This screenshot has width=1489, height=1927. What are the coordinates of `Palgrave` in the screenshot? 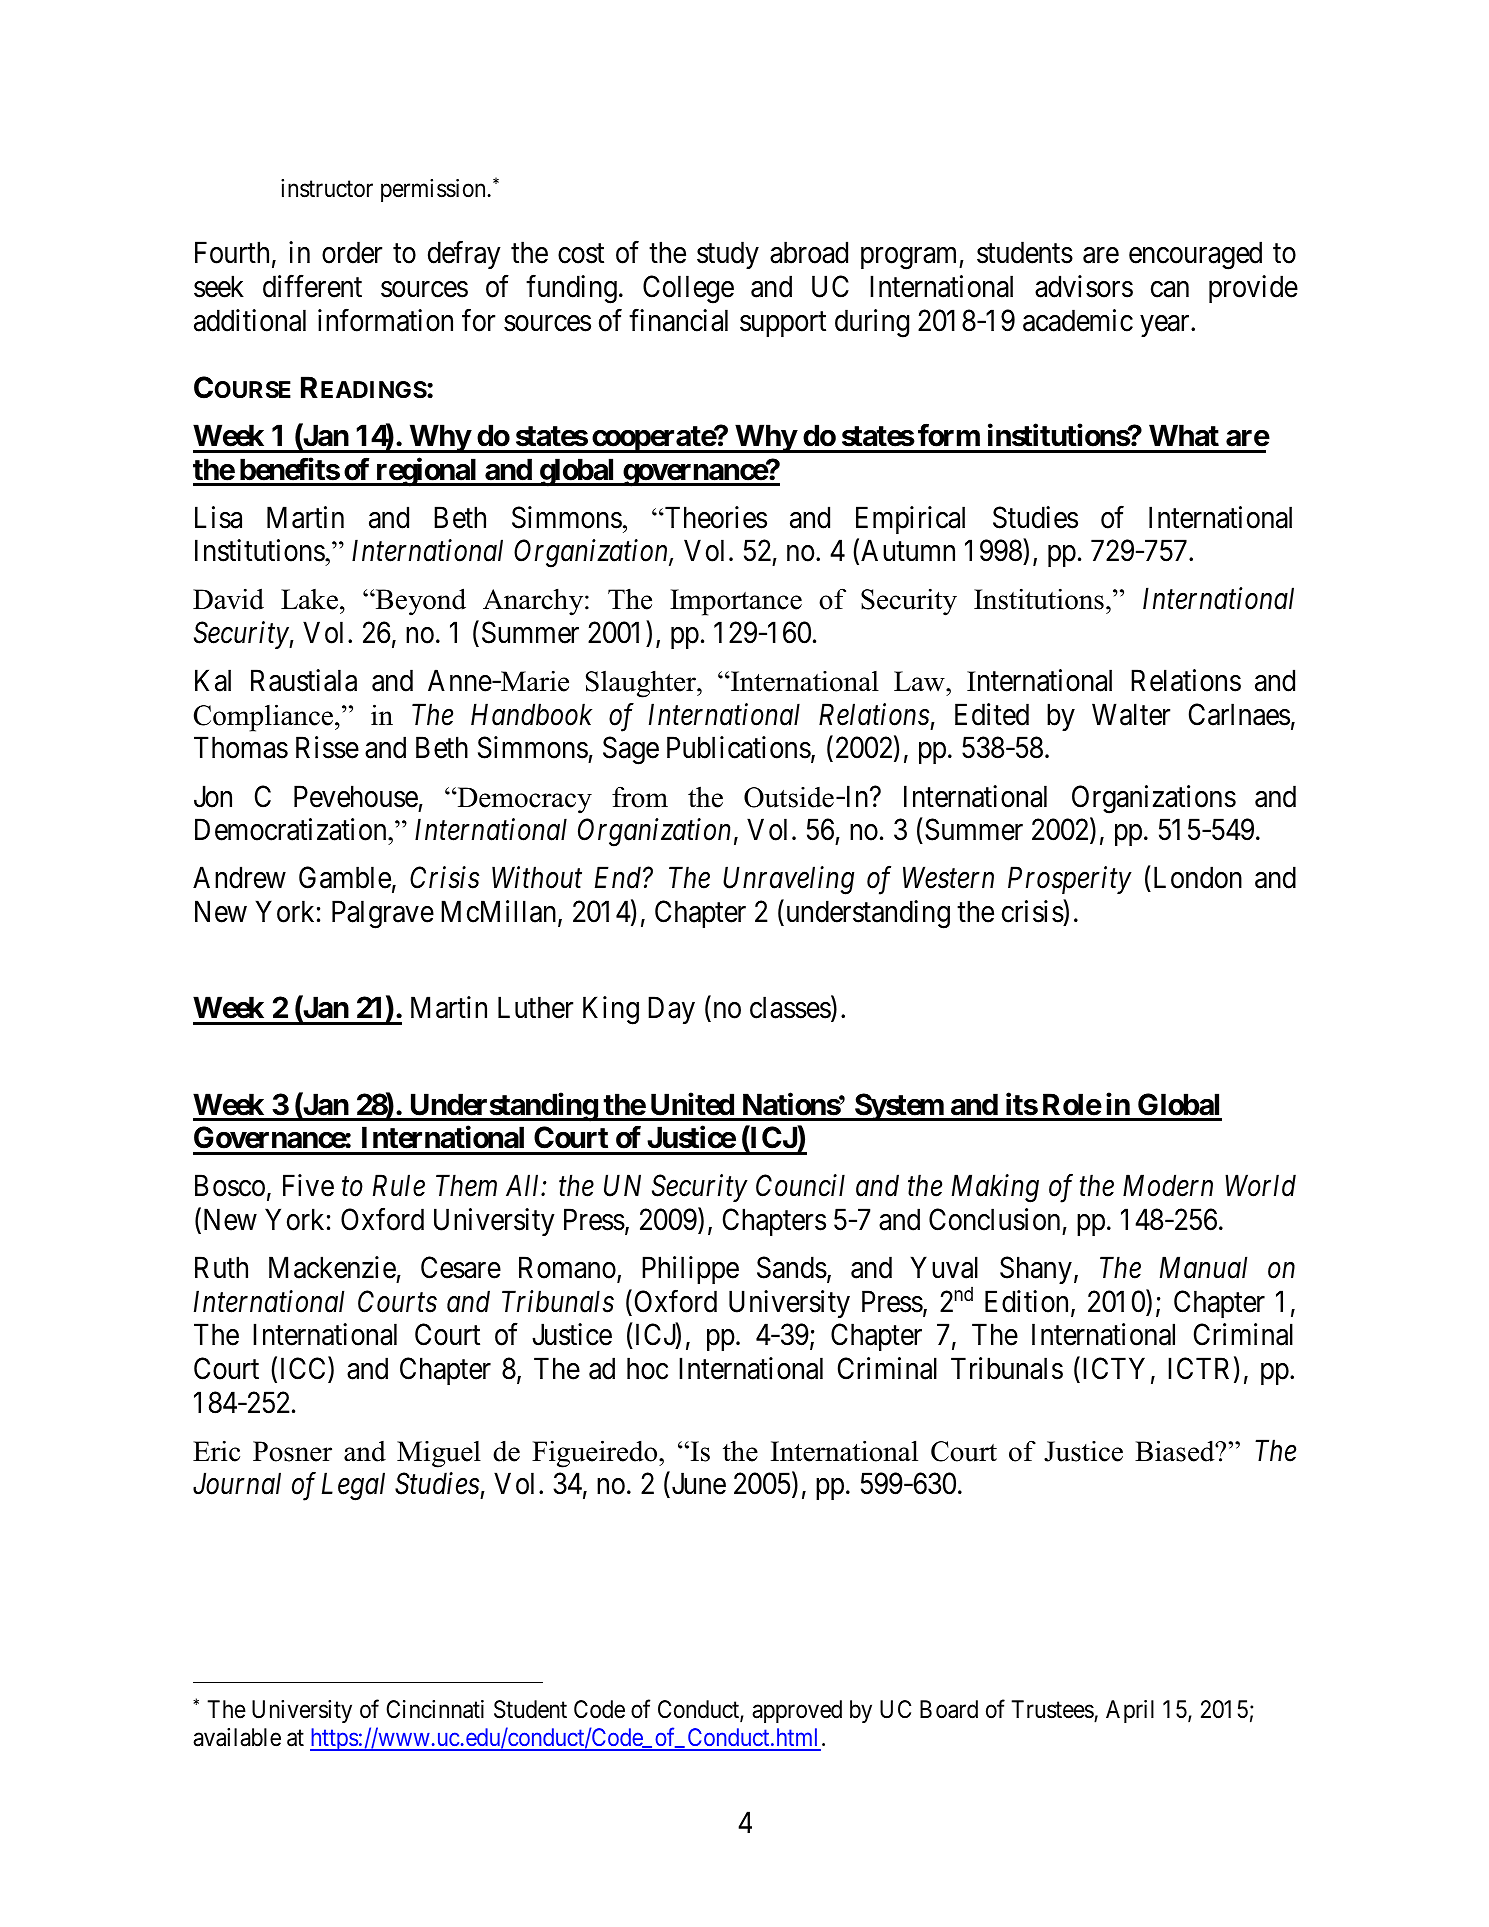 It's located at (383, 914).
